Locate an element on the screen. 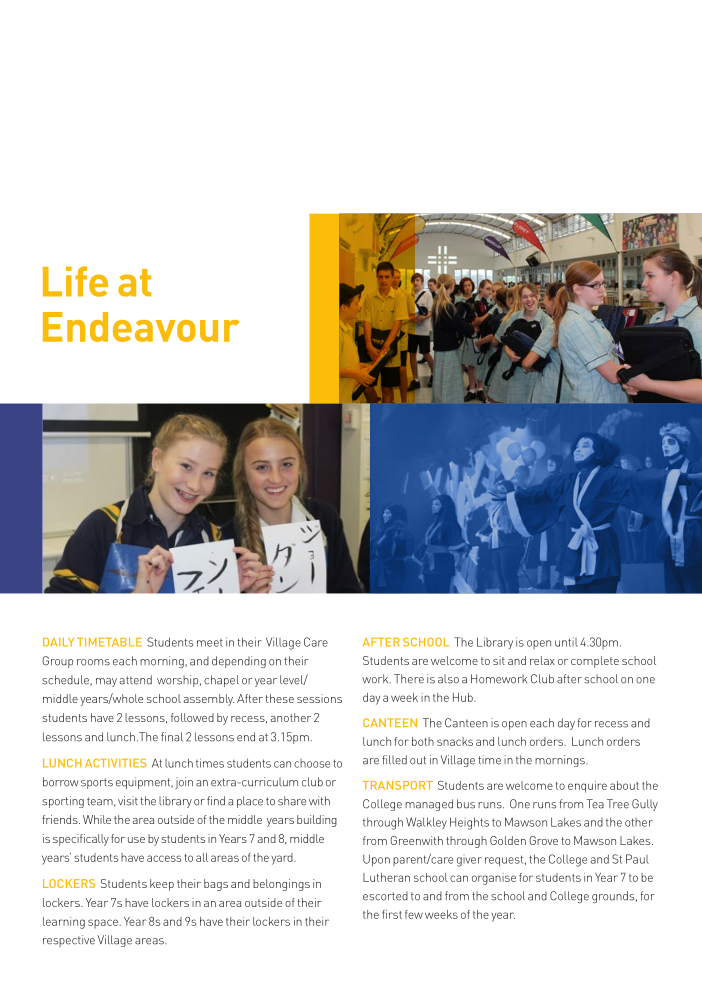 This screenshot has height=997, width=702. space is located at coordinates (104, 924).
